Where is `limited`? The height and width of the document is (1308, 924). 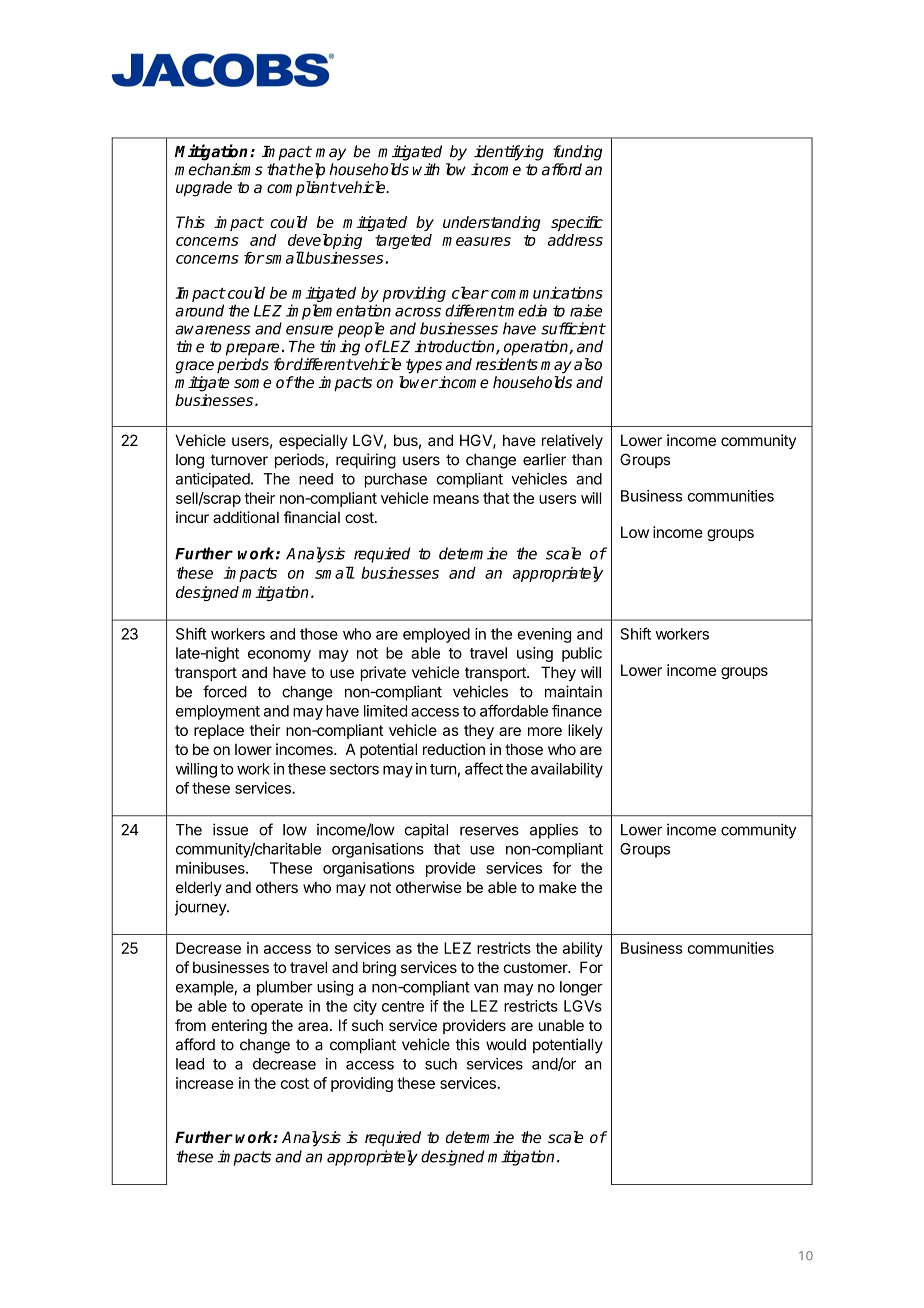 limited is located at coordinates (385, 711).
